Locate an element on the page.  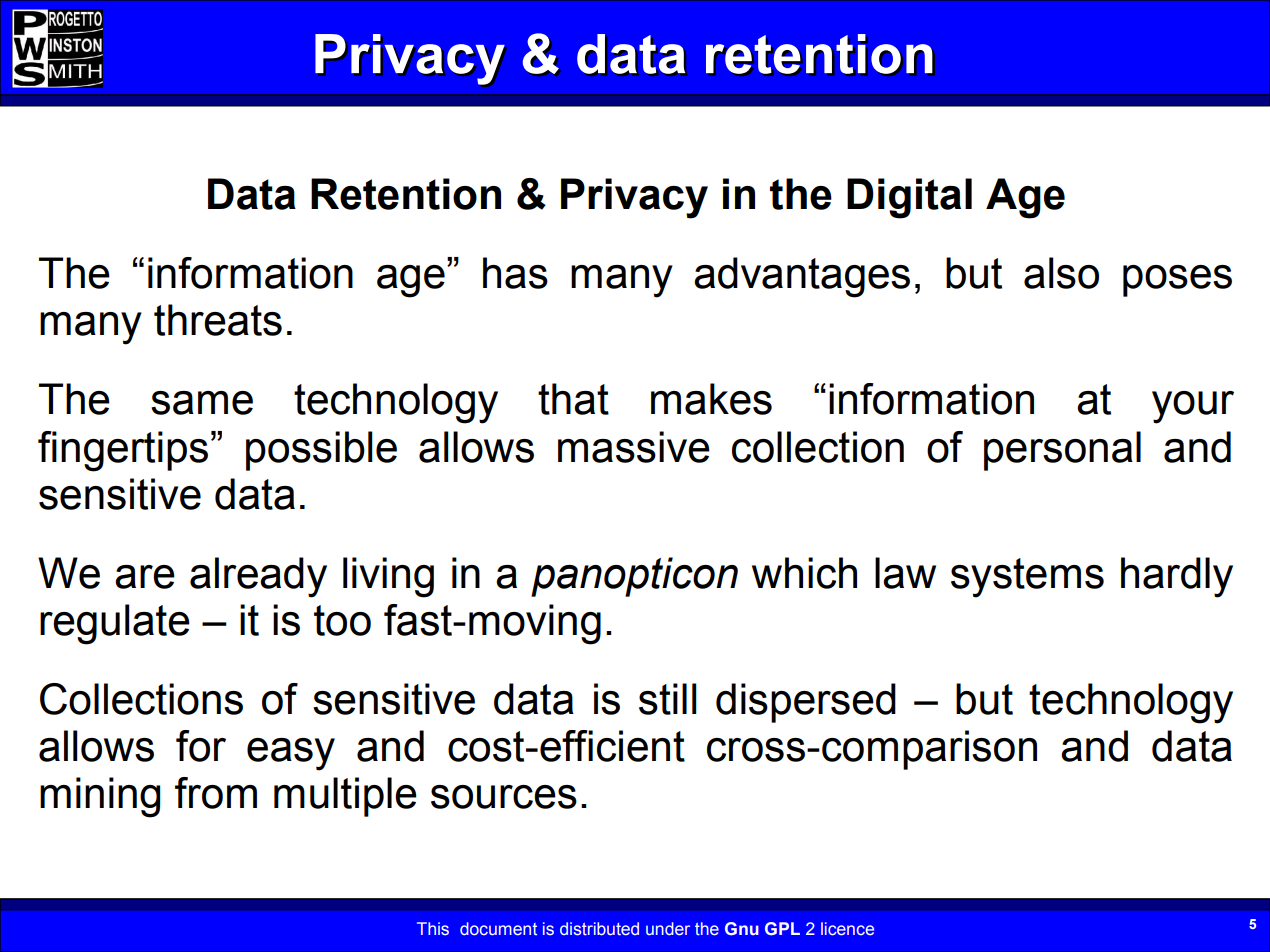
This is located at coordinates (433, 928).
